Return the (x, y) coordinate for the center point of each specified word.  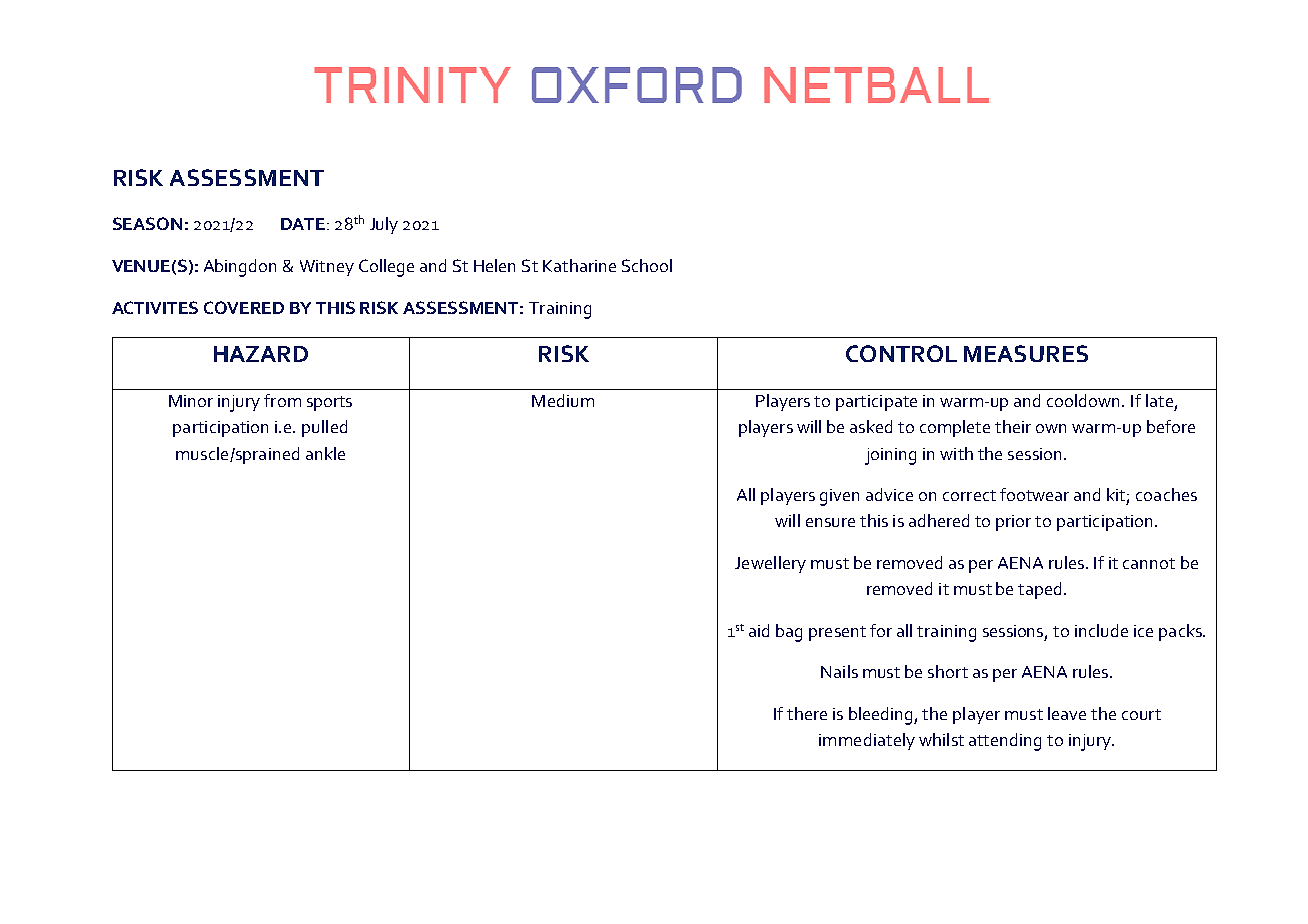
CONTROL (901, 353)
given (839, 497)
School (647, 265)
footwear (1034, 494)
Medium (563, 400)
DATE (304, 224)
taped (1039, 590)
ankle (325, 453)
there (807, 713)
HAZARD (261, 354)
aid (759, 630)
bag (789, 633)
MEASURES (1026, 353)
